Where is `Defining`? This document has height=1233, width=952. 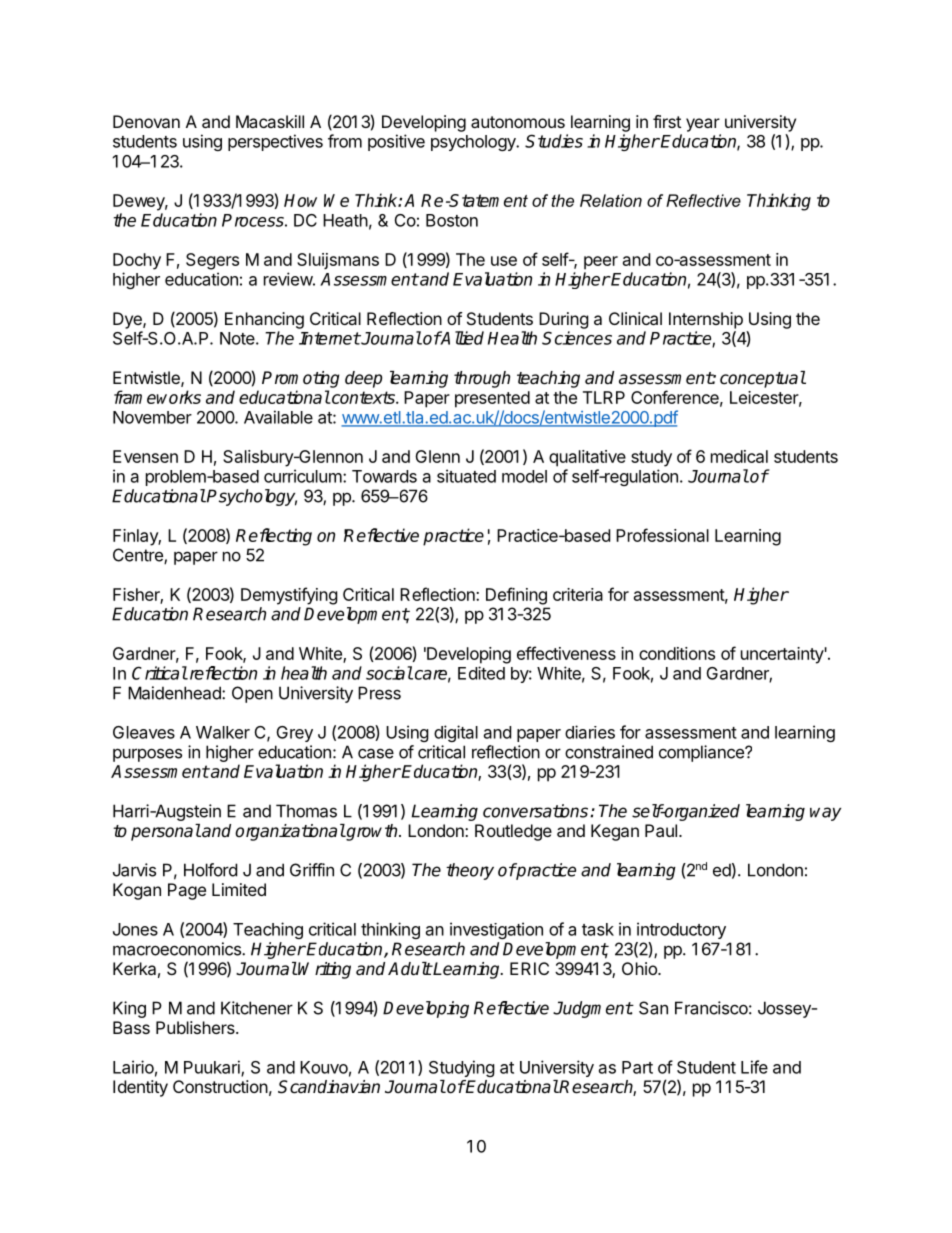
Defining is located at coordinates (516, 596).
